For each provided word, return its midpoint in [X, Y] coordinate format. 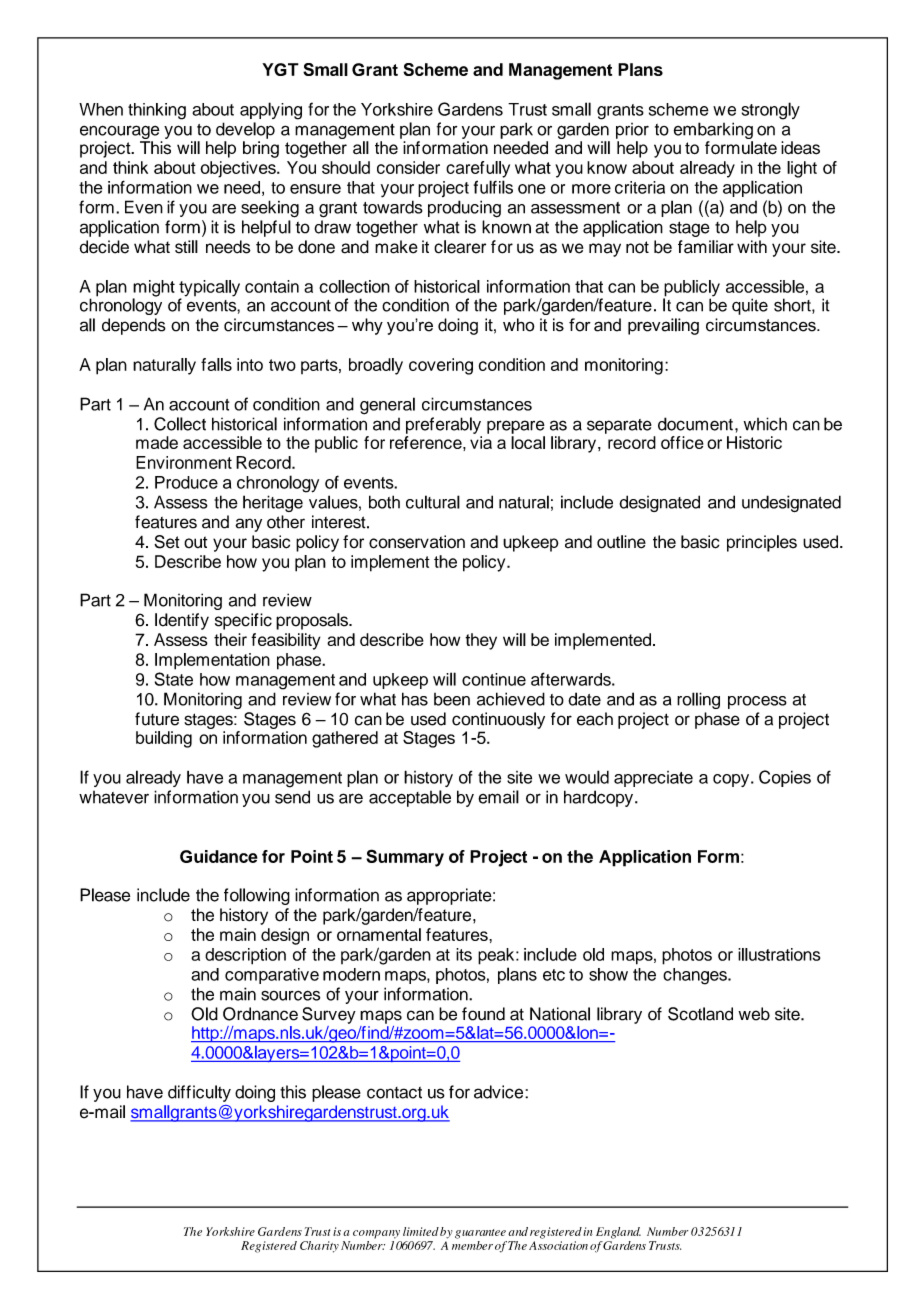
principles [762, 543]
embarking [713, 132]
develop [245, 130]
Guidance [219, 856]
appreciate [653, 779]
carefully [478, 169]
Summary [405, 858]
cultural [433, 502]
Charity [319, 1247]
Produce [186, 482]
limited [421, 1231]
